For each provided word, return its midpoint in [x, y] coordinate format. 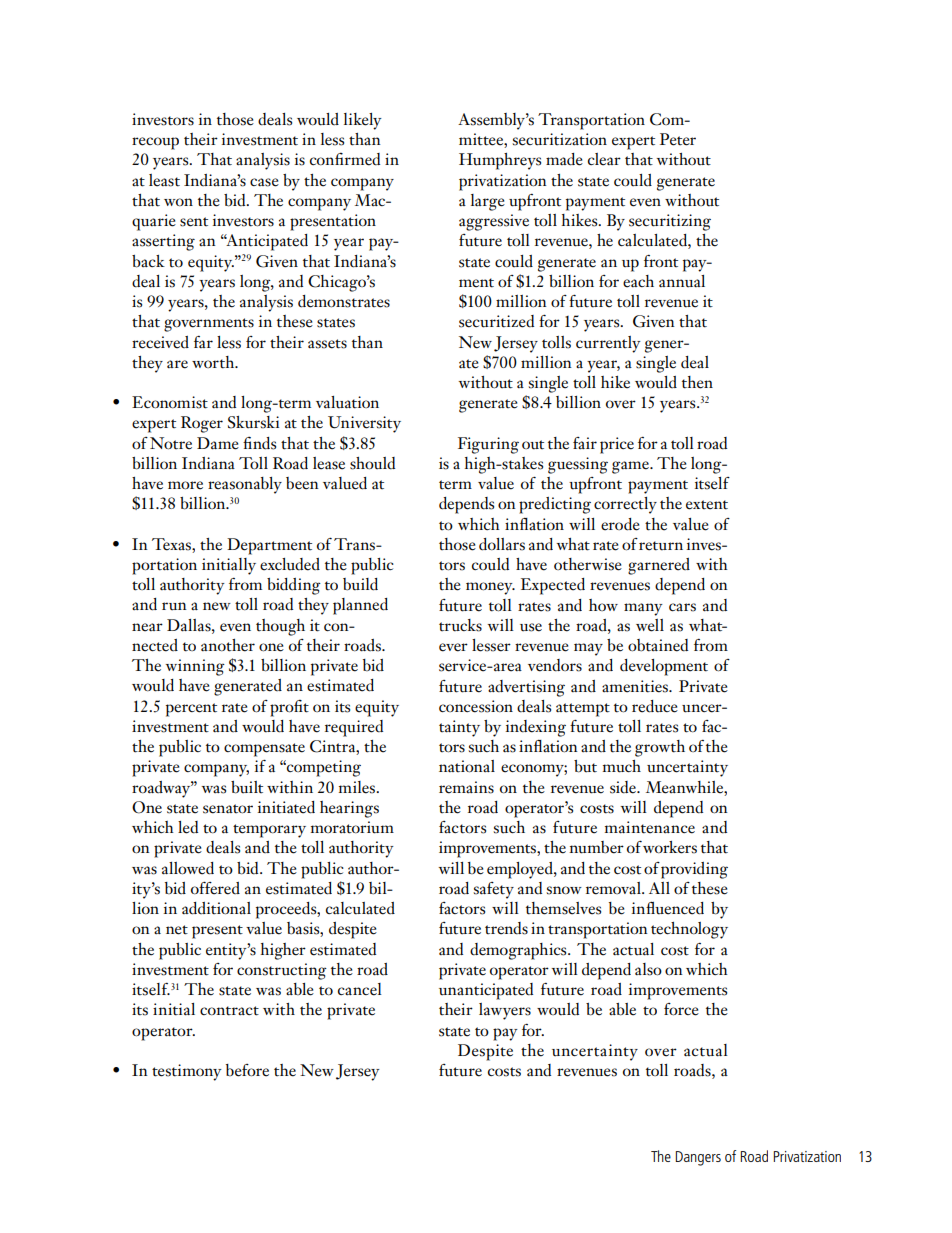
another [228, 645]
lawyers [505, 1011]
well [650, 625]
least [164, 180]
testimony [187, 1072]
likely [363, 121]
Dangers [698, 1158]
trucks [460, 625]
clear [604, 159]
